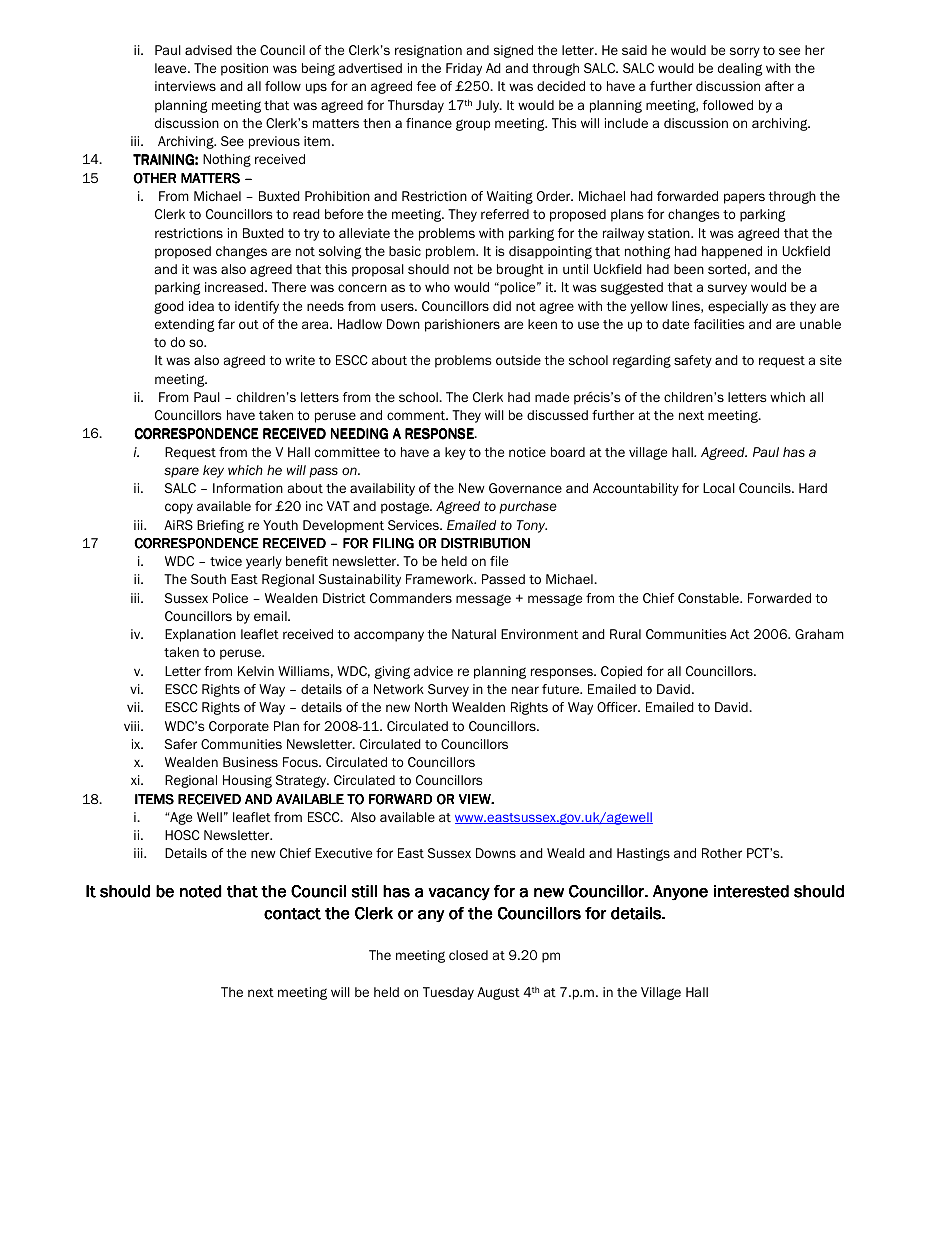  Describe the element at coordinates (292, 914) in the page. I see `contact` at that location.
